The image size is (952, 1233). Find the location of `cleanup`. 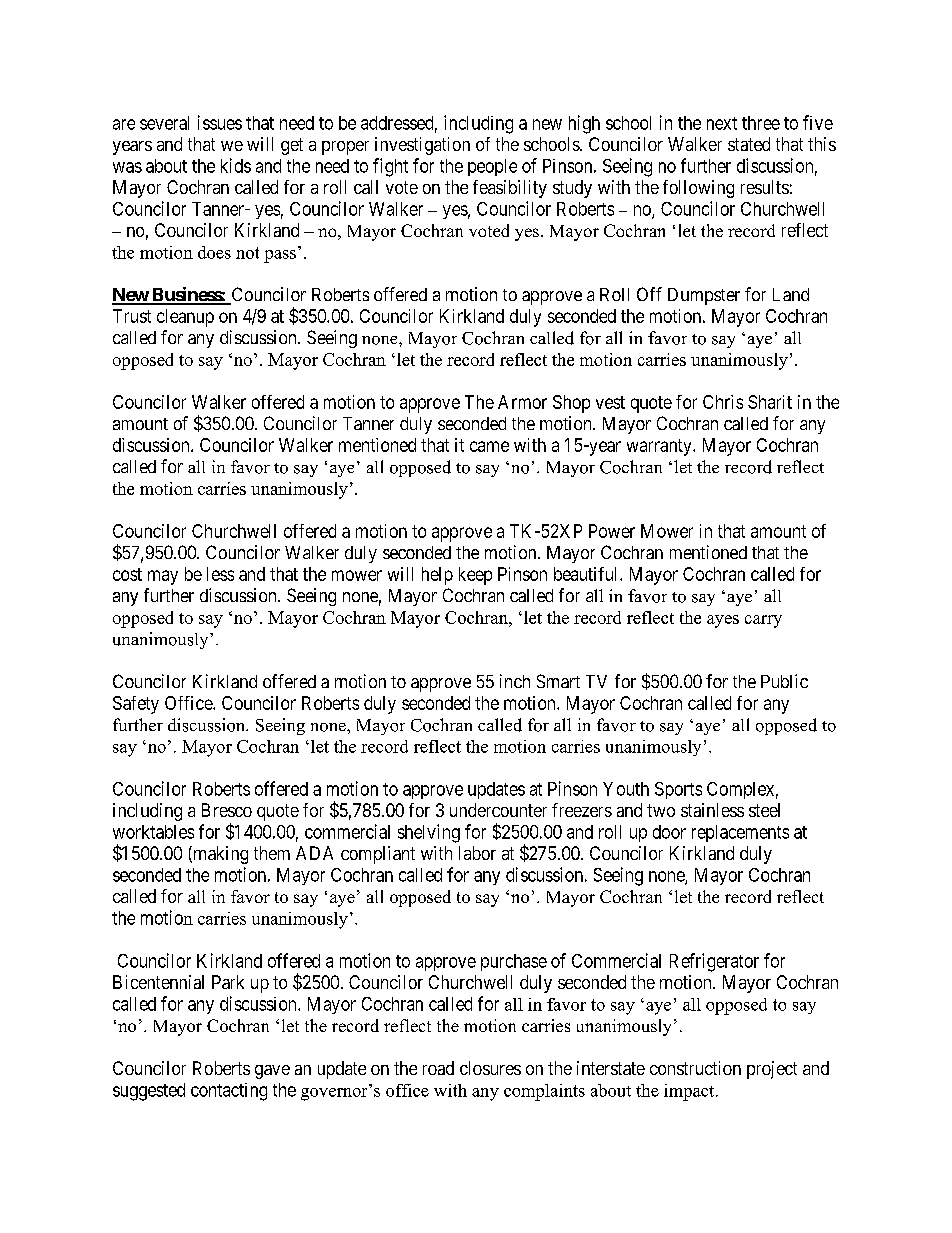

cleanup is located at coordinates (185, 318).
